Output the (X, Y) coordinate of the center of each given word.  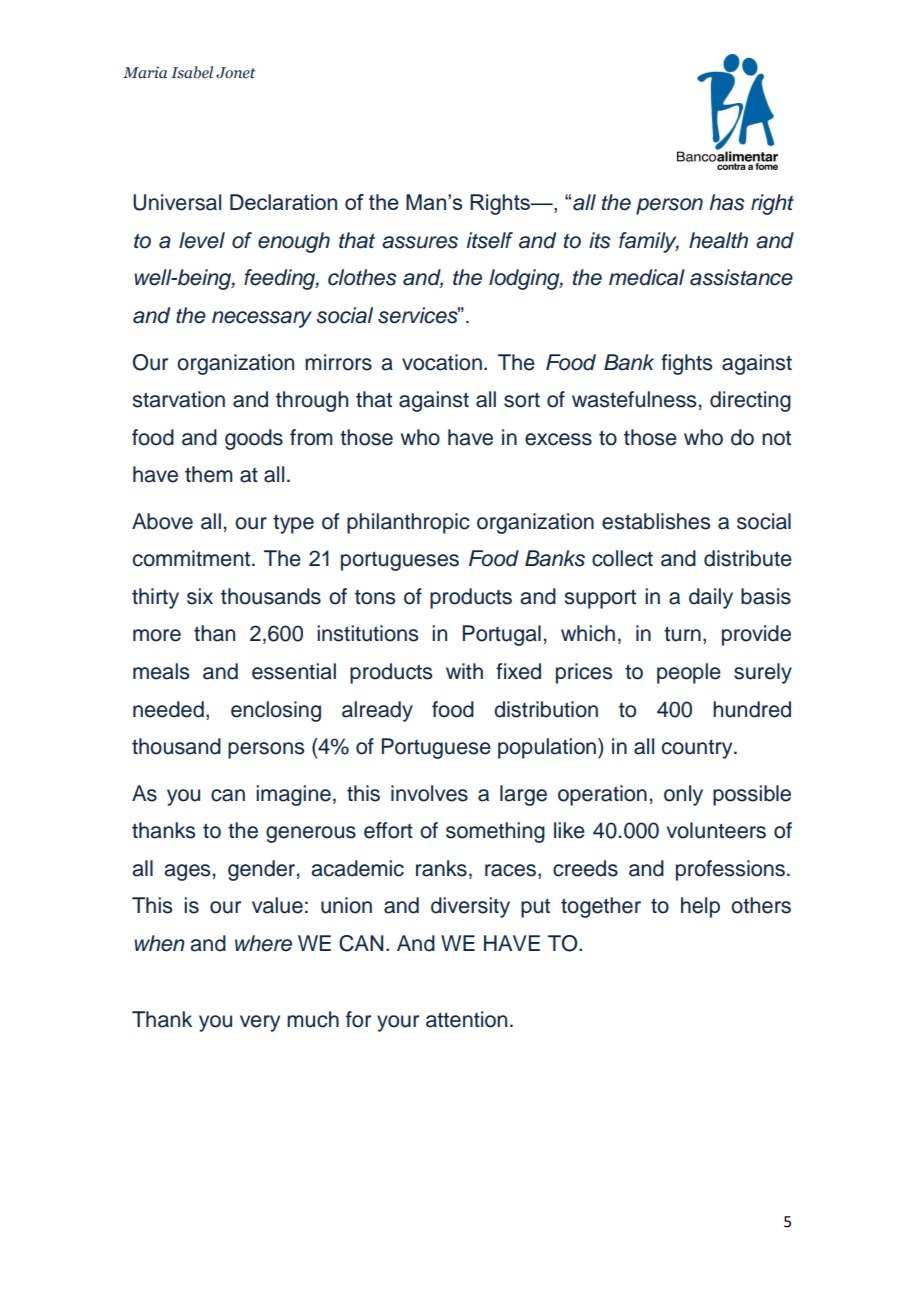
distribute (748, 558)
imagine (293, 795)
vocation (442, 362)
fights (686, 364)
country (698, 749)
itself (490, 240)
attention (466, 1019)
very (260, 1023)
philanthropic (408, 523)
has (727, 202)
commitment (191, 558)
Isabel (192, 72)
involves (429, 793)
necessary (262, 319)
